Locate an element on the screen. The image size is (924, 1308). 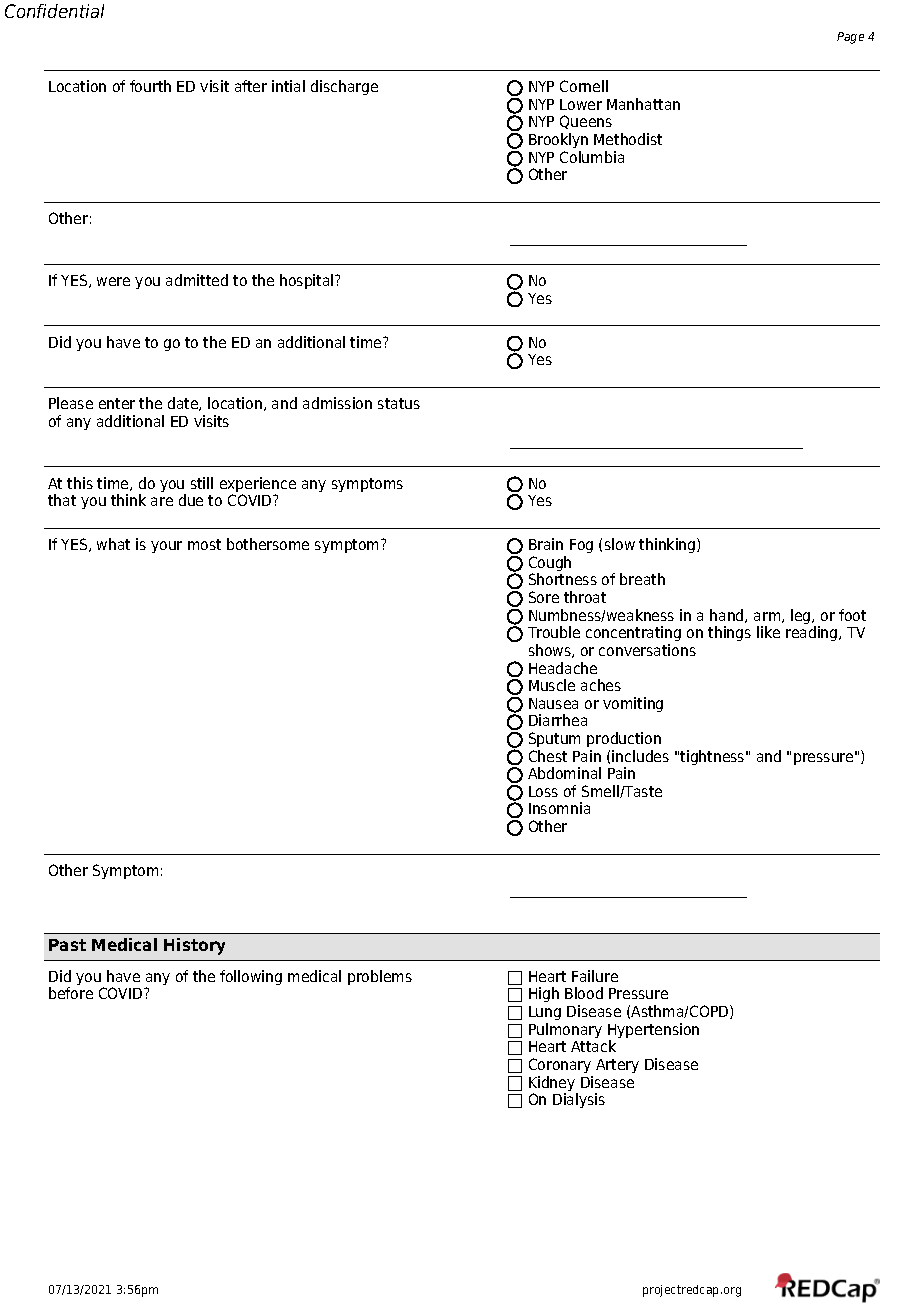
includes is located at coordinates (640, 756).
